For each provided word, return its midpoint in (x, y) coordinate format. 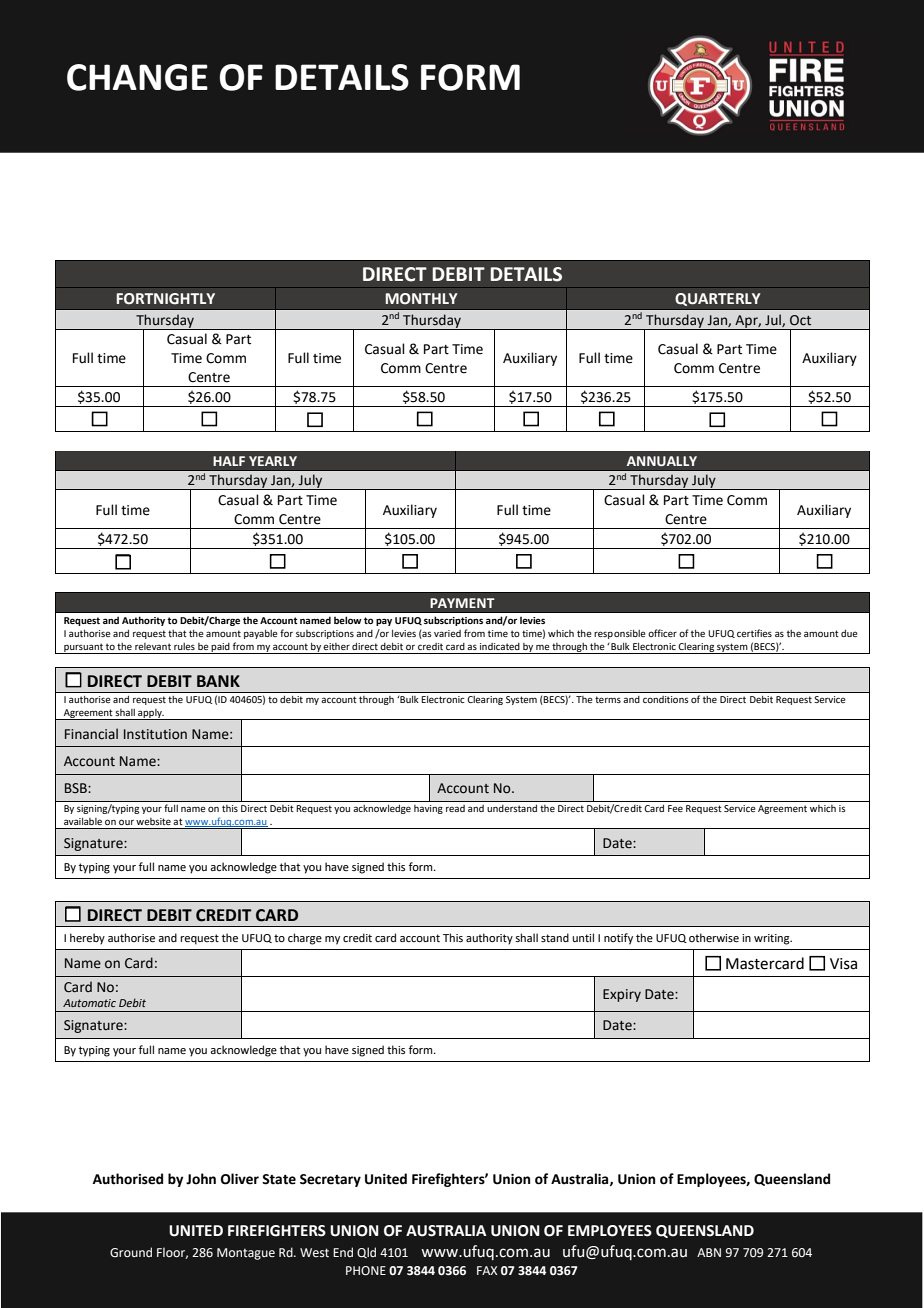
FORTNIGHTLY (166, 299)
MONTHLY (422, 299)
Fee (675, 808)
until (583, 937)
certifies (754, 633)
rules (184, 646)
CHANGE (137, 77)
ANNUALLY (662, 461)
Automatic (89, 1003)
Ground (131, 1252)
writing (773, 939)
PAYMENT (462, 603)
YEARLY (273, 461)
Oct (800, 320)
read (455, 808)
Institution (155, 734)
